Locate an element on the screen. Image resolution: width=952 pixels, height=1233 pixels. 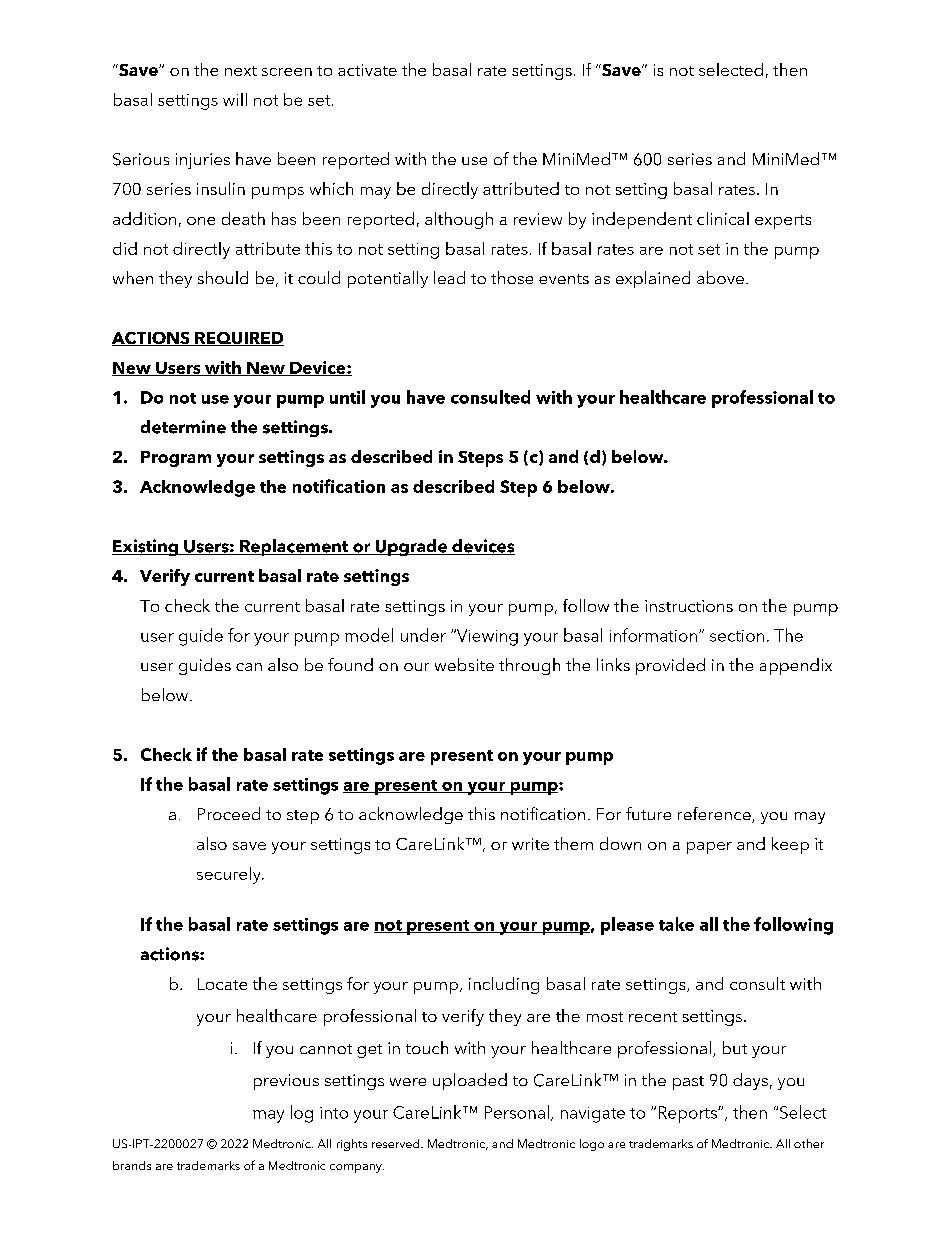
until is located at coordinates (347, 397).
